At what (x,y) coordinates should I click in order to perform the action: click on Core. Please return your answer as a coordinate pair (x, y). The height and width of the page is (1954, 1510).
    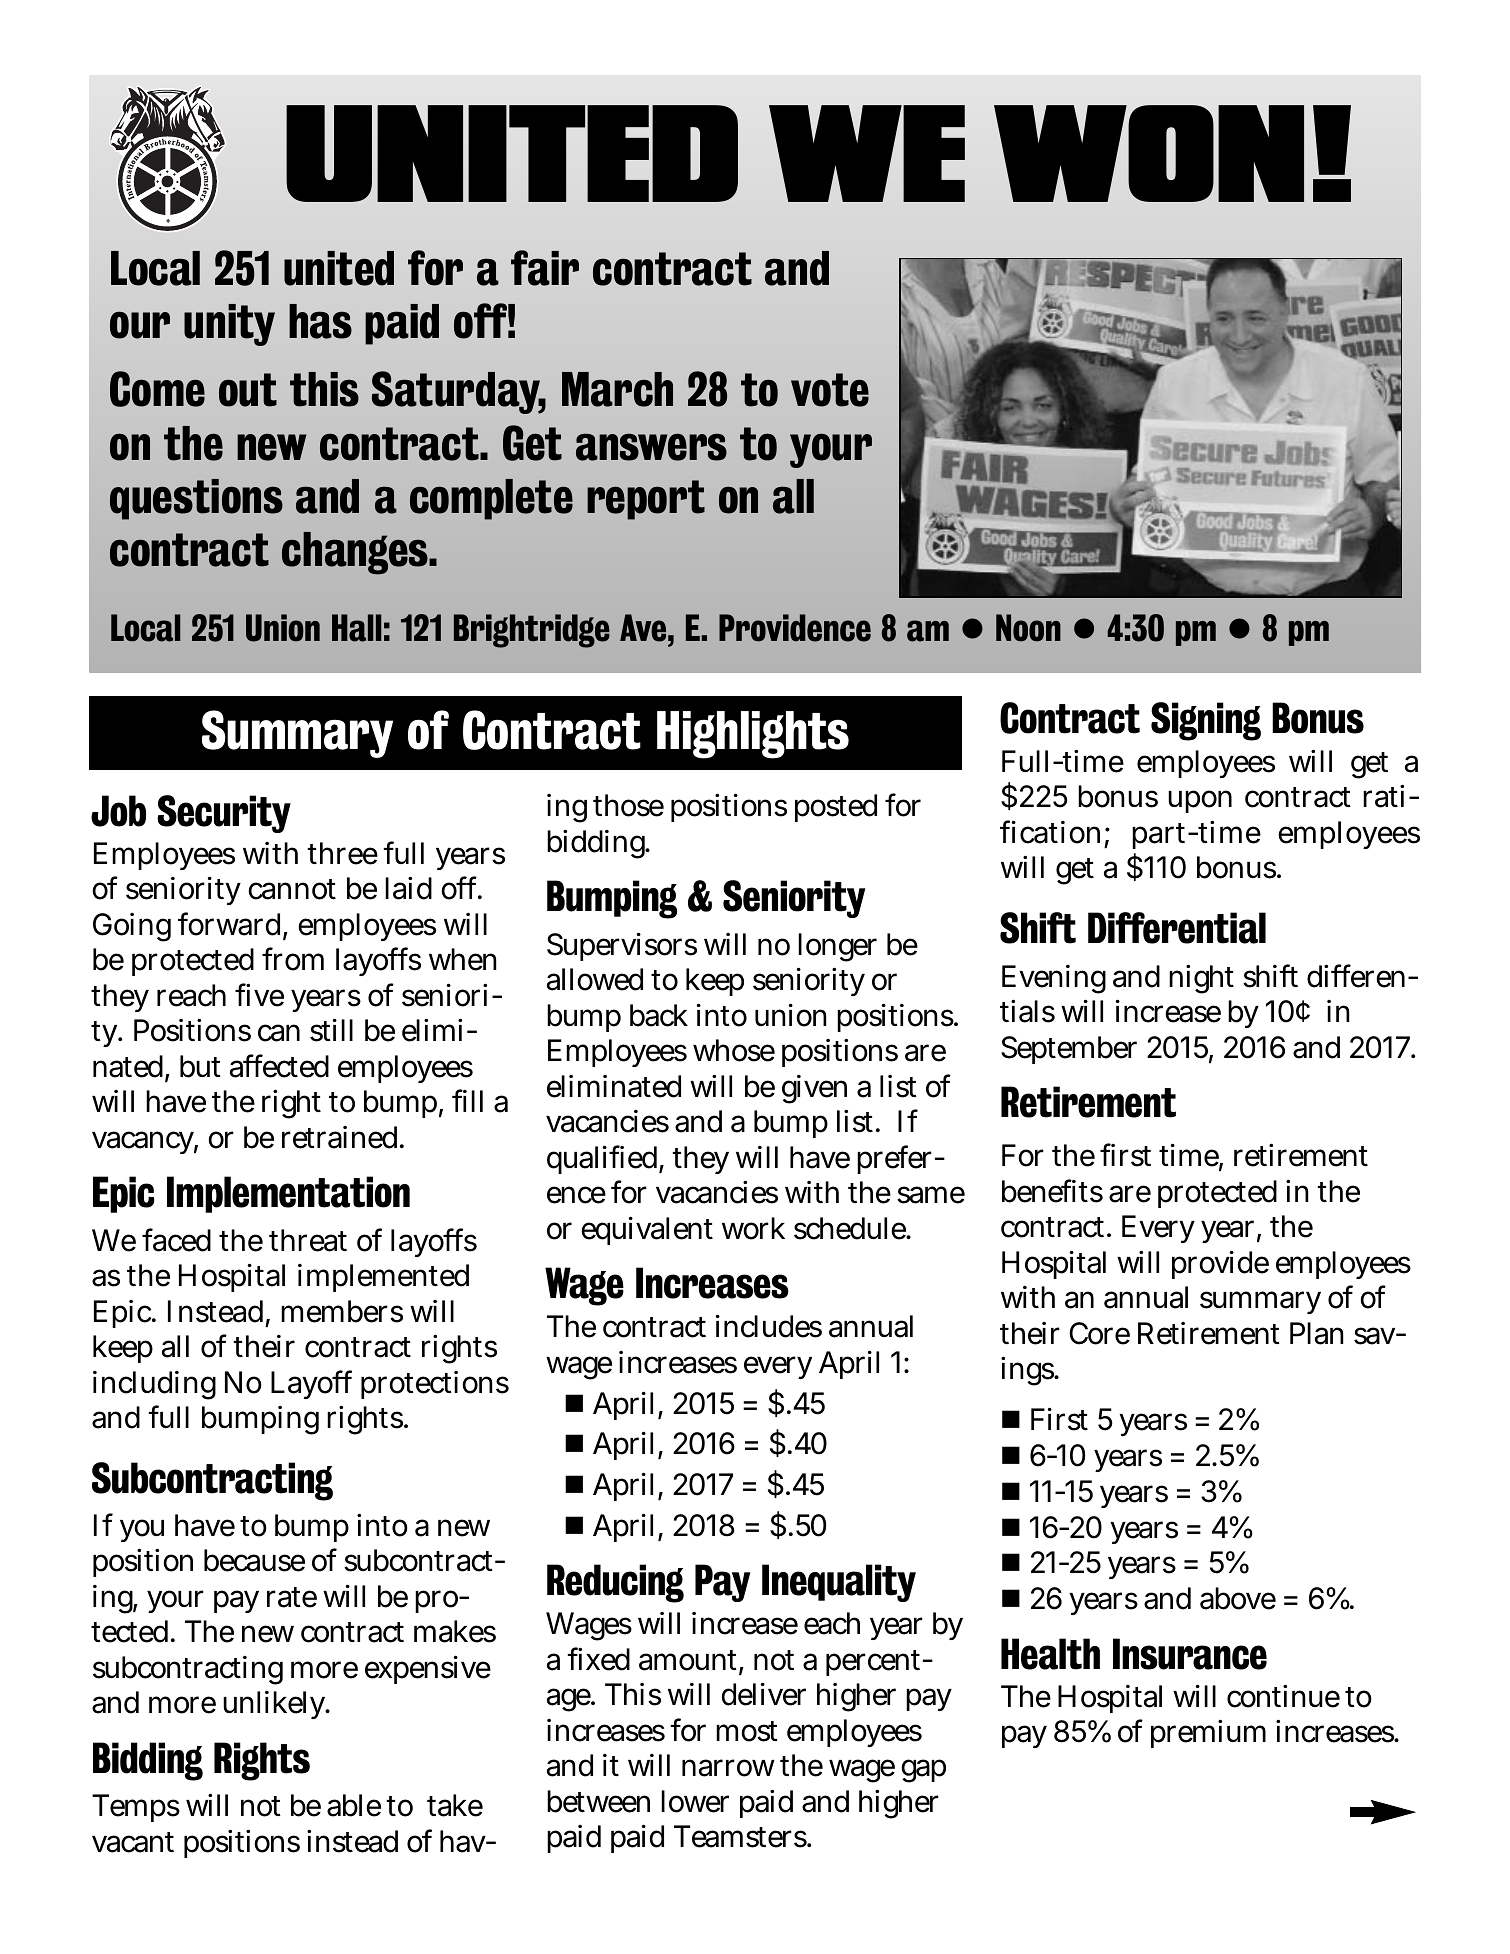
    Looking at the image, I should click on (1099, 1333).
